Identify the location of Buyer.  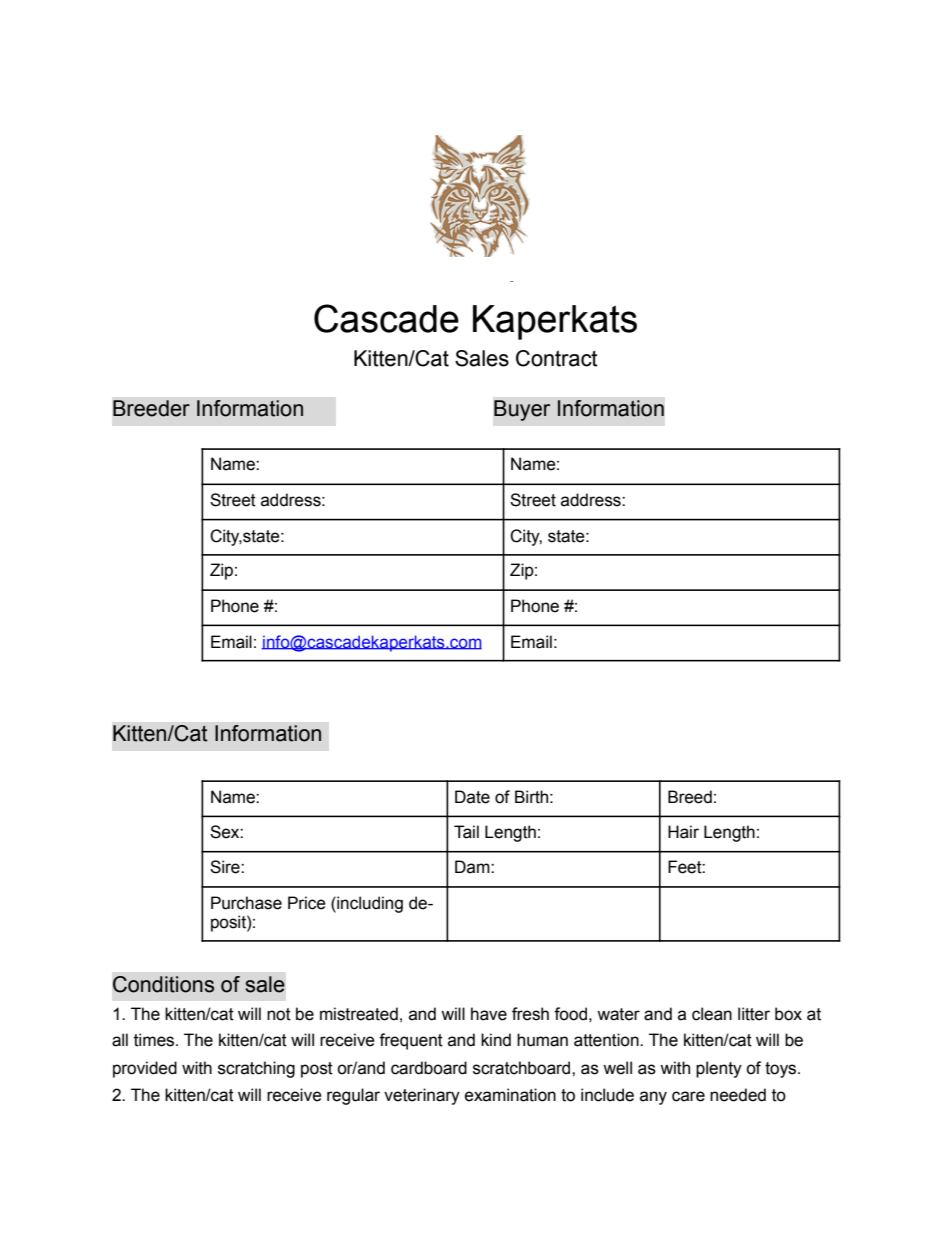
(522, 410).
